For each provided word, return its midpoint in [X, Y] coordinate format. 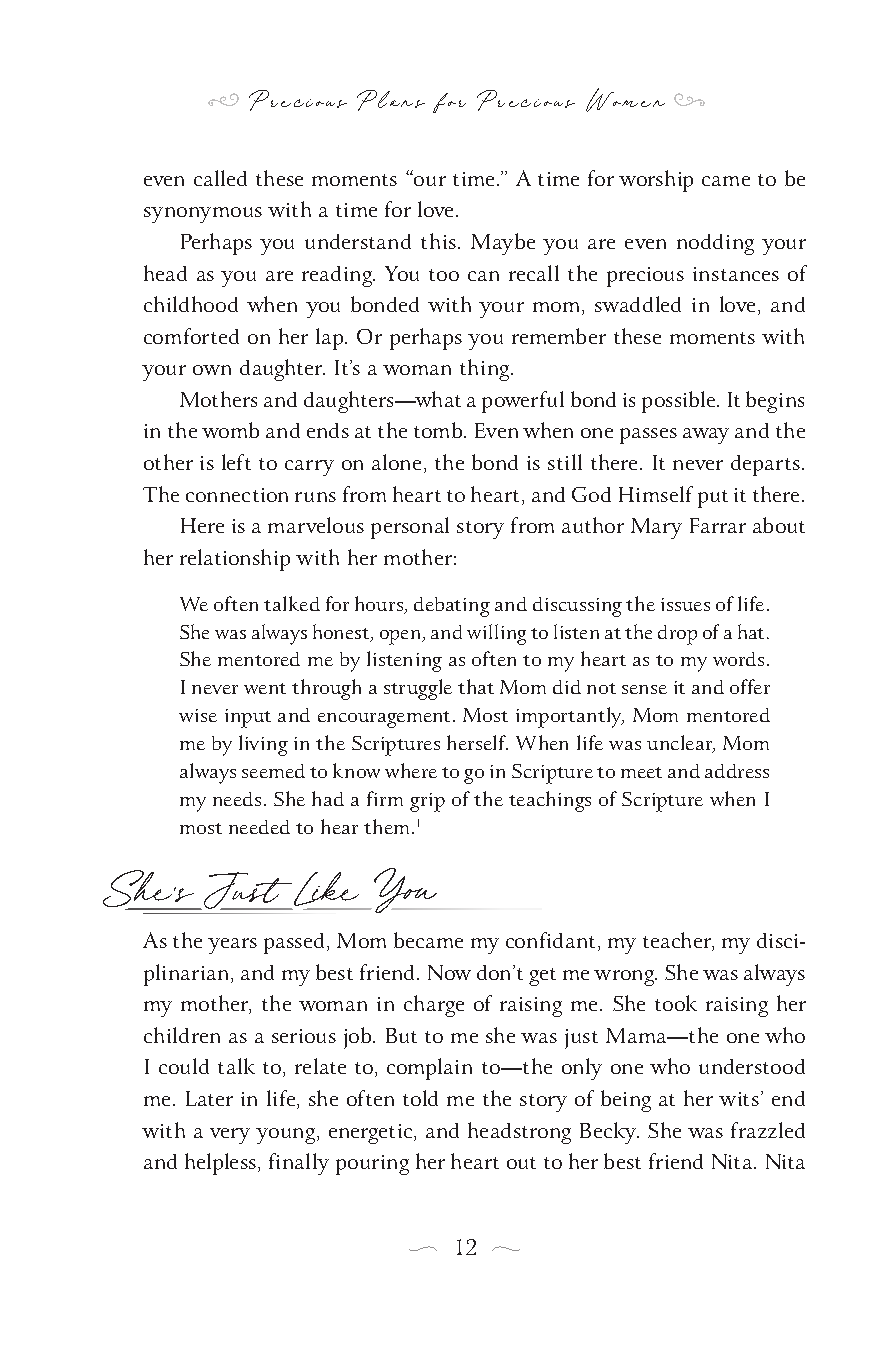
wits [739, 1099]
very [230, 1136]
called [220, 178]
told [420, 1098]
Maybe [503, 244]
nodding [715, 244]
